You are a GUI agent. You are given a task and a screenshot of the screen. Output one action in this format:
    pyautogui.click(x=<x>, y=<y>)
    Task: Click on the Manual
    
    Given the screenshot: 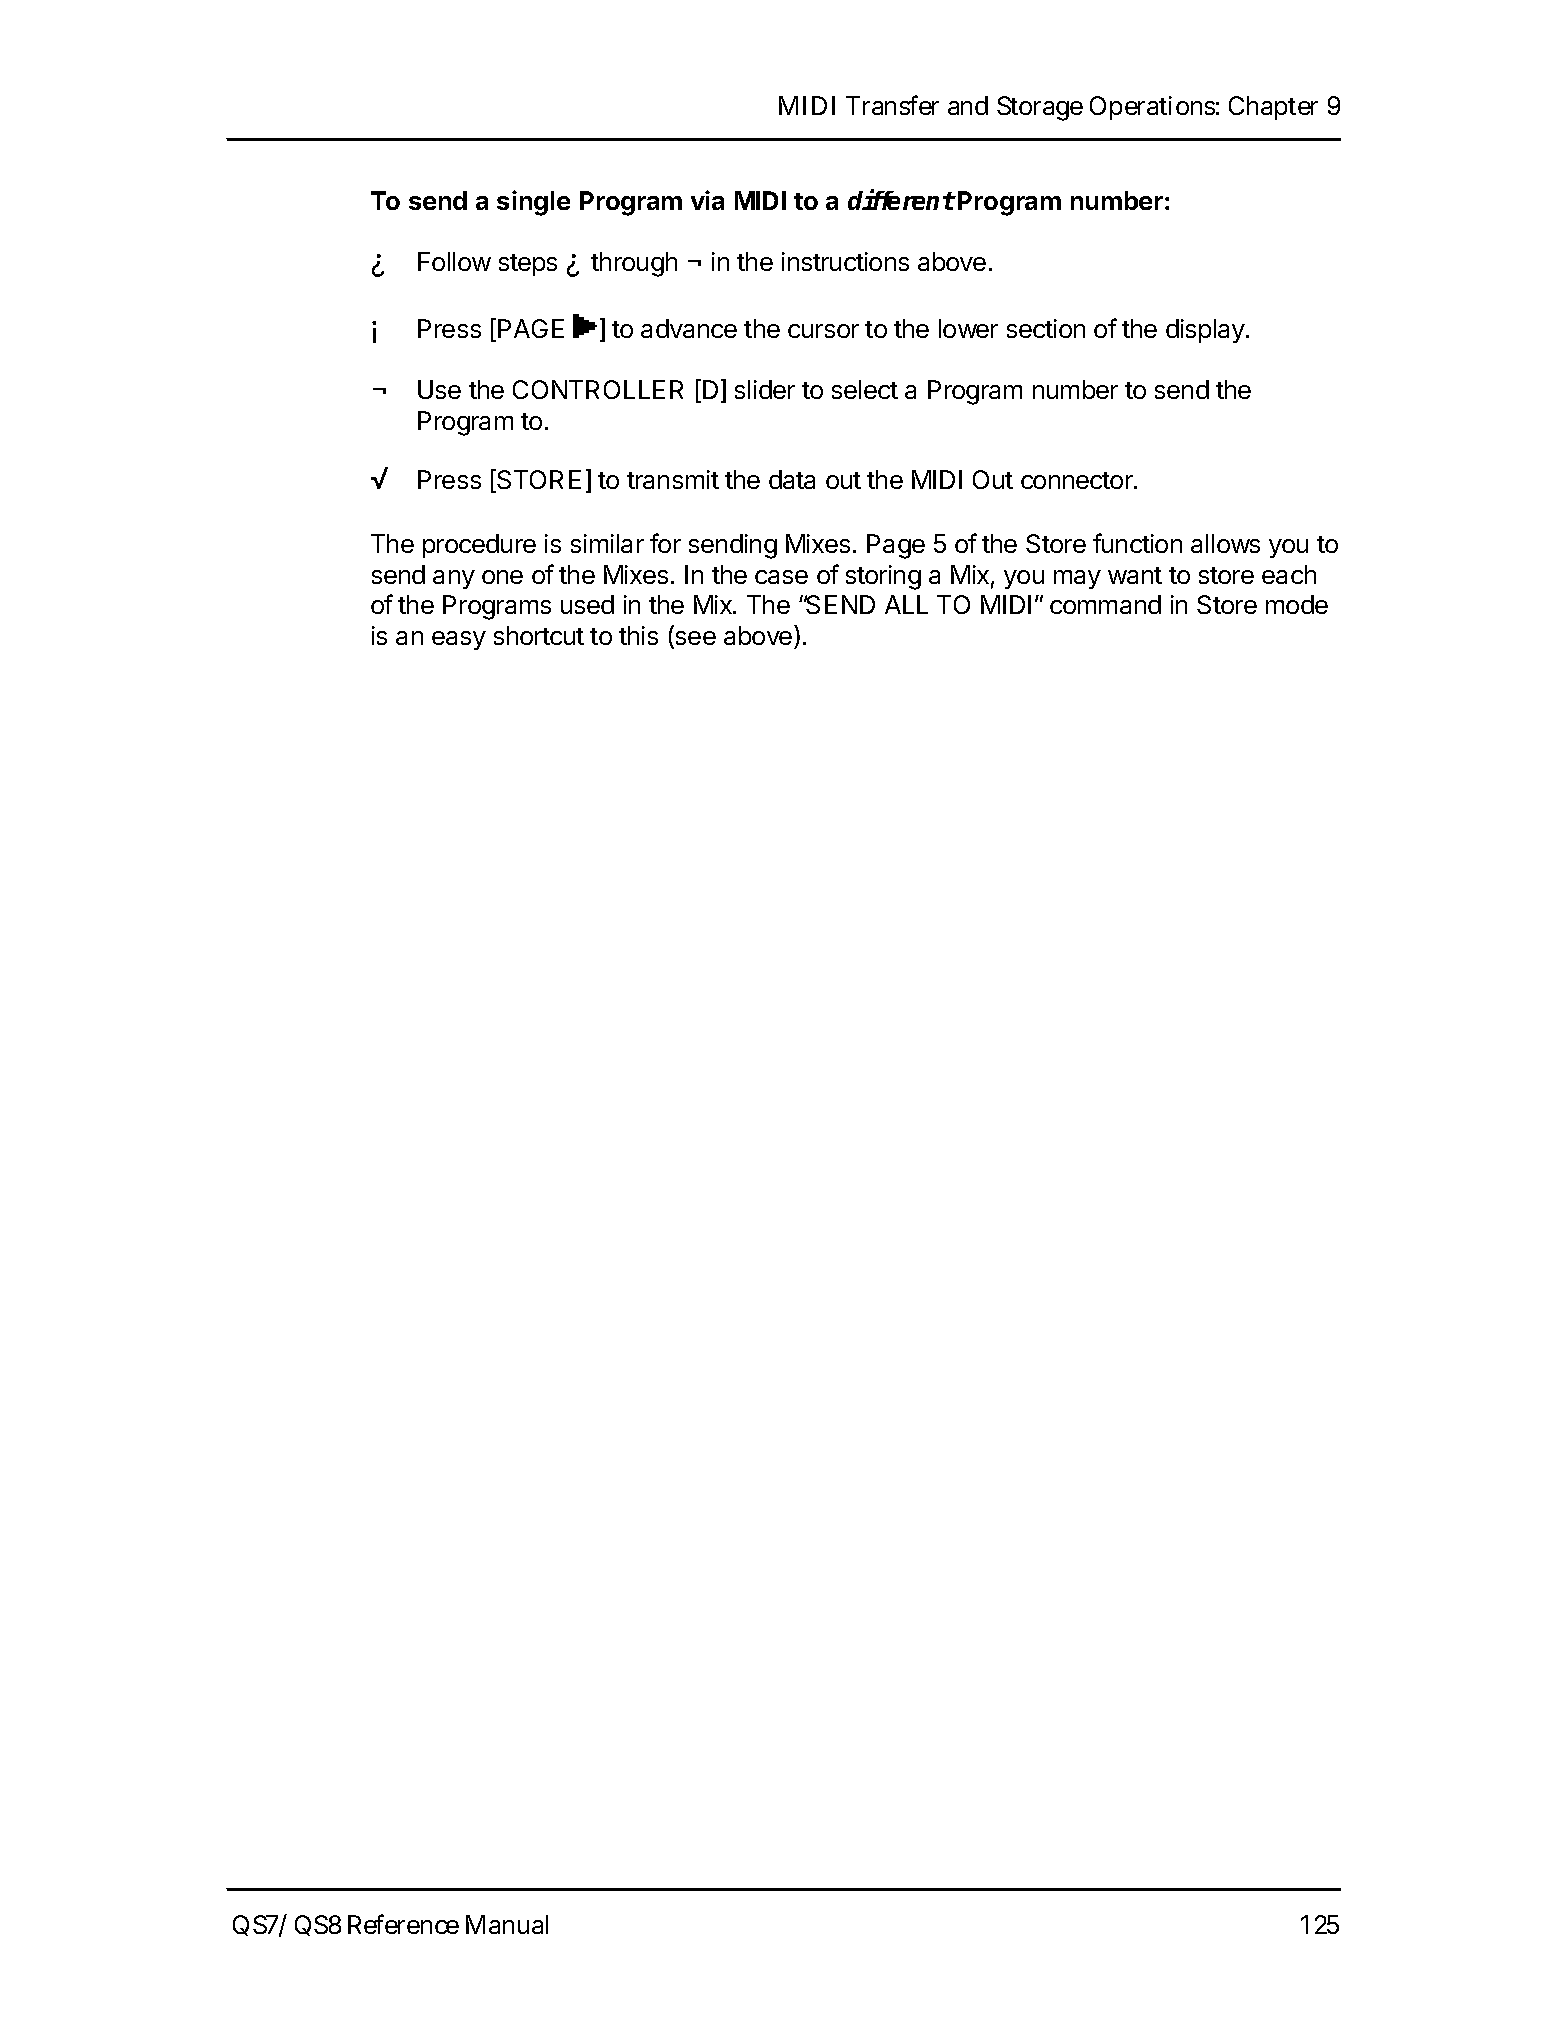 What is the action you would take?
    pyautogui.click(x=507, y=1924)
